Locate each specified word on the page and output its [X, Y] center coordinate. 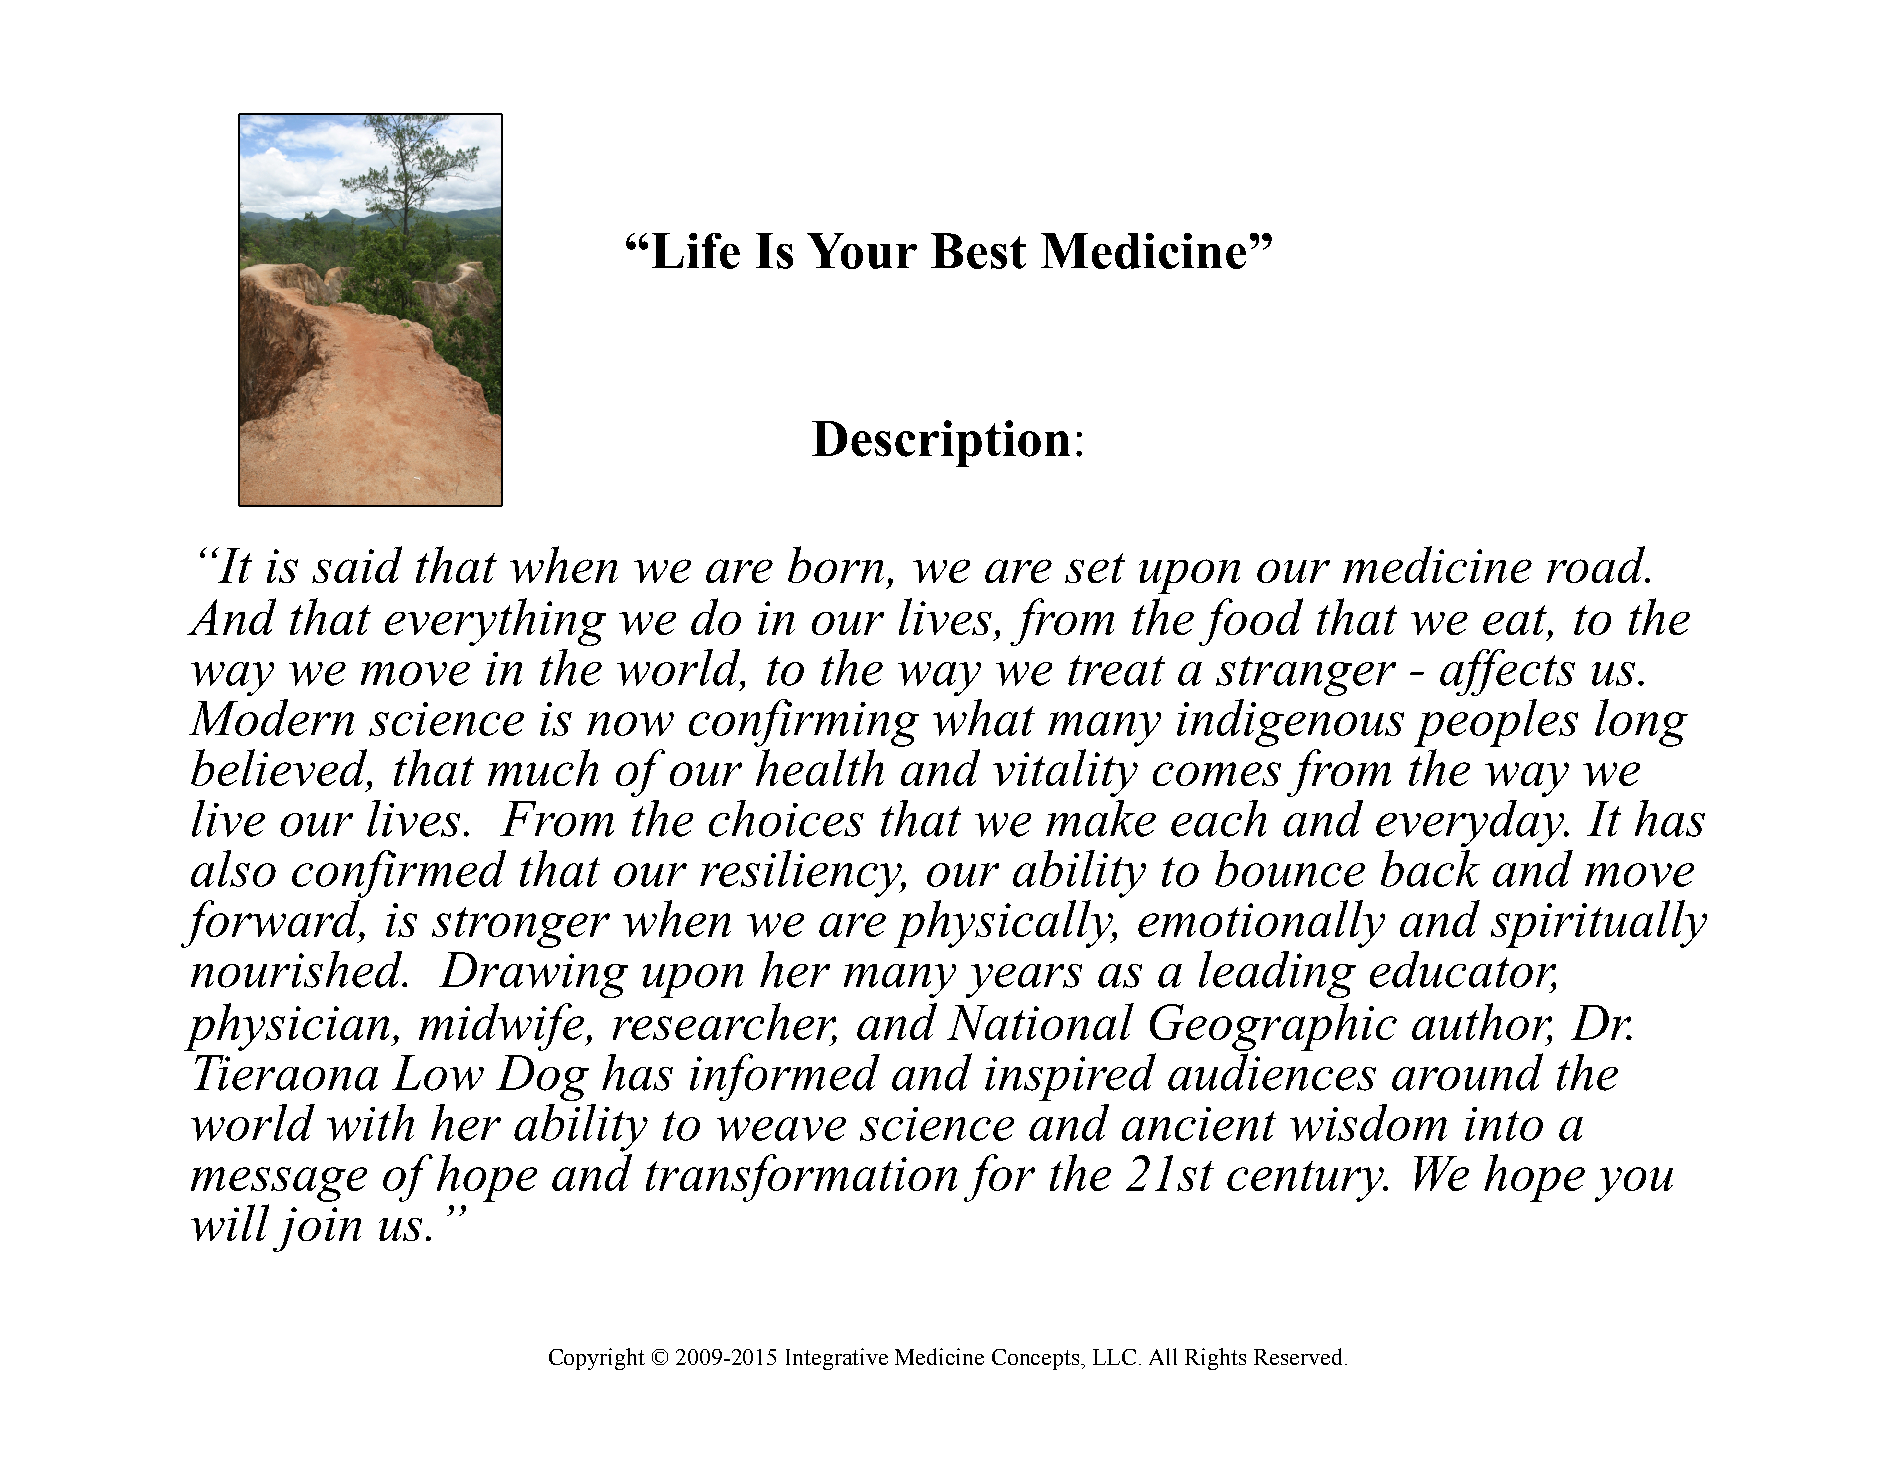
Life [696, 251]
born [836, 564]
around [1467, 1072]
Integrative [837, 1359]
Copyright [597, 1359]
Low [438, 1073]
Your [862, 251]
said [357, 564]
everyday [1471, 823]
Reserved [1298, 1356]
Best [978, 251]
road [1597, 564]
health [820, 767]
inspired [1070, 1077]
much [543, 767]
